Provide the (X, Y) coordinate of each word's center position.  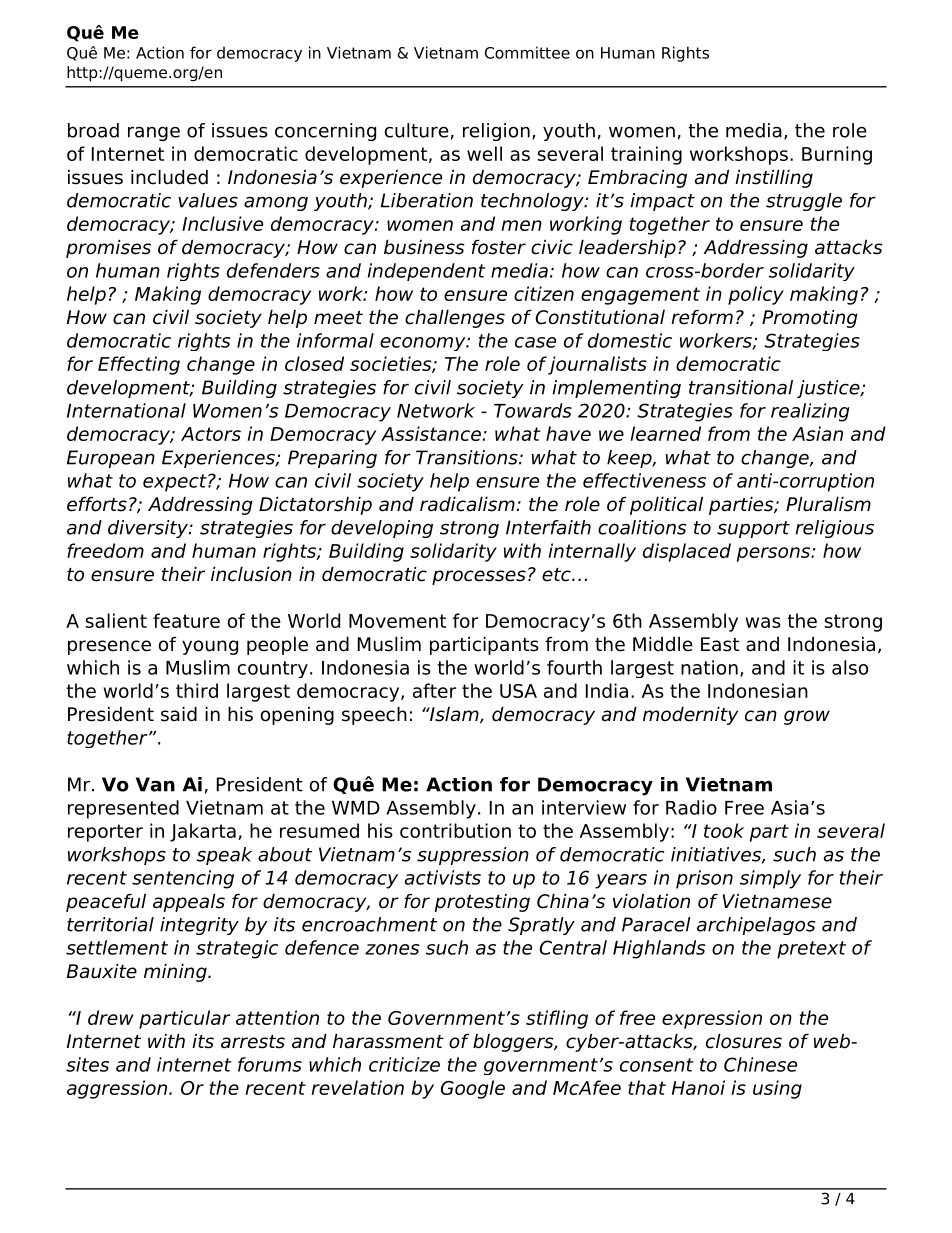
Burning (837, 155)
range (154, 133)
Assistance (431, 433)
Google (473, 1089)
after (434, 690)
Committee (527, 52)
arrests (253, 1042)
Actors (211, 434)
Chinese (760, 1064)
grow (807, 717)
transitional (741, 387)
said (179, 714)
